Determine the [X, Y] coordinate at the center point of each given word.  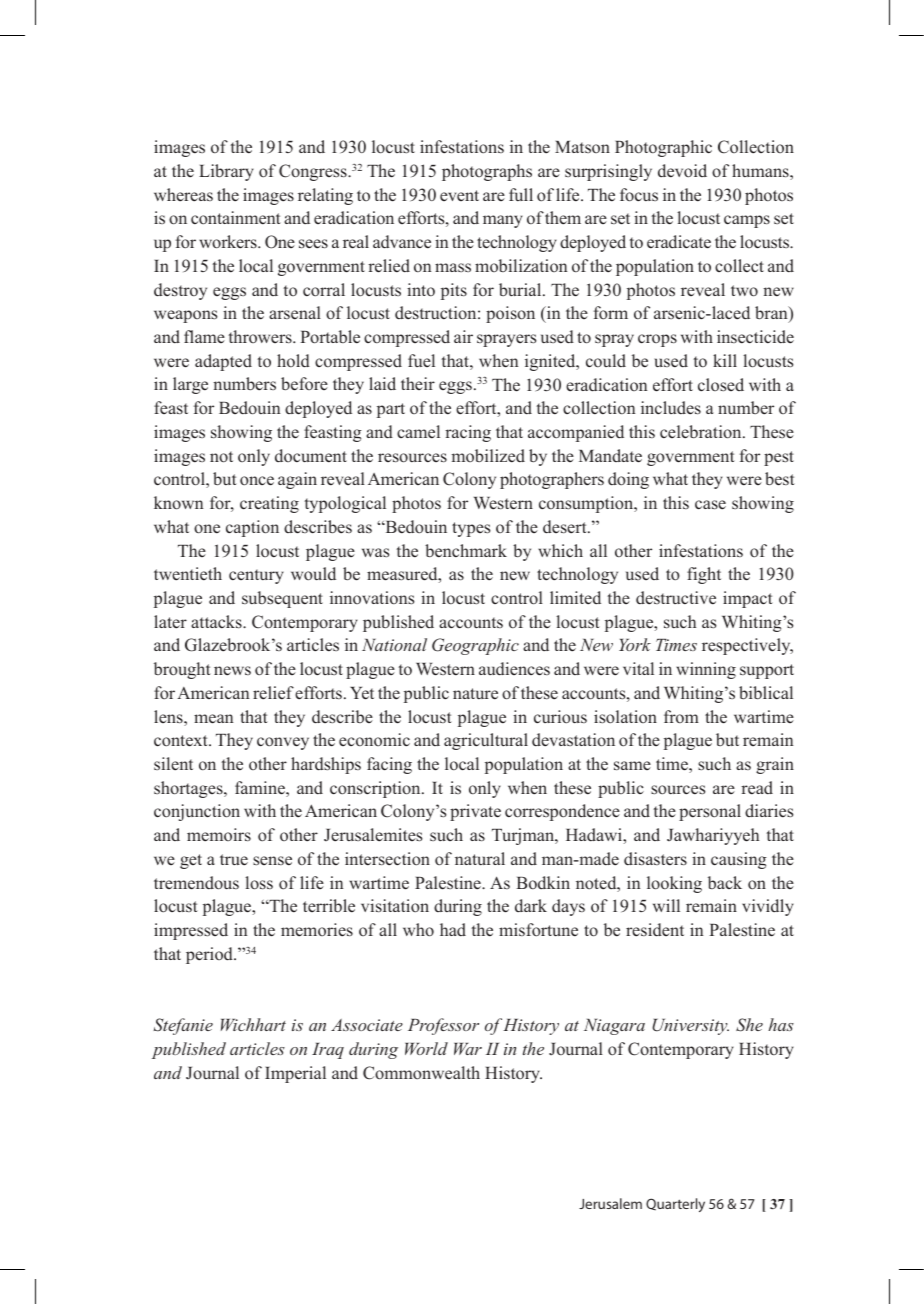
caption [252, 528]
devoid [682, 170]
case [710, 505]
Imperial [295, 1074]
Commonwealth [421, 1073]
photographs [487, 172]
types [471, 529]
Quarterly [675, 1205]
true [234, 860]
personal [710, 812]
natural [480, 858]
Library [226, 172]
